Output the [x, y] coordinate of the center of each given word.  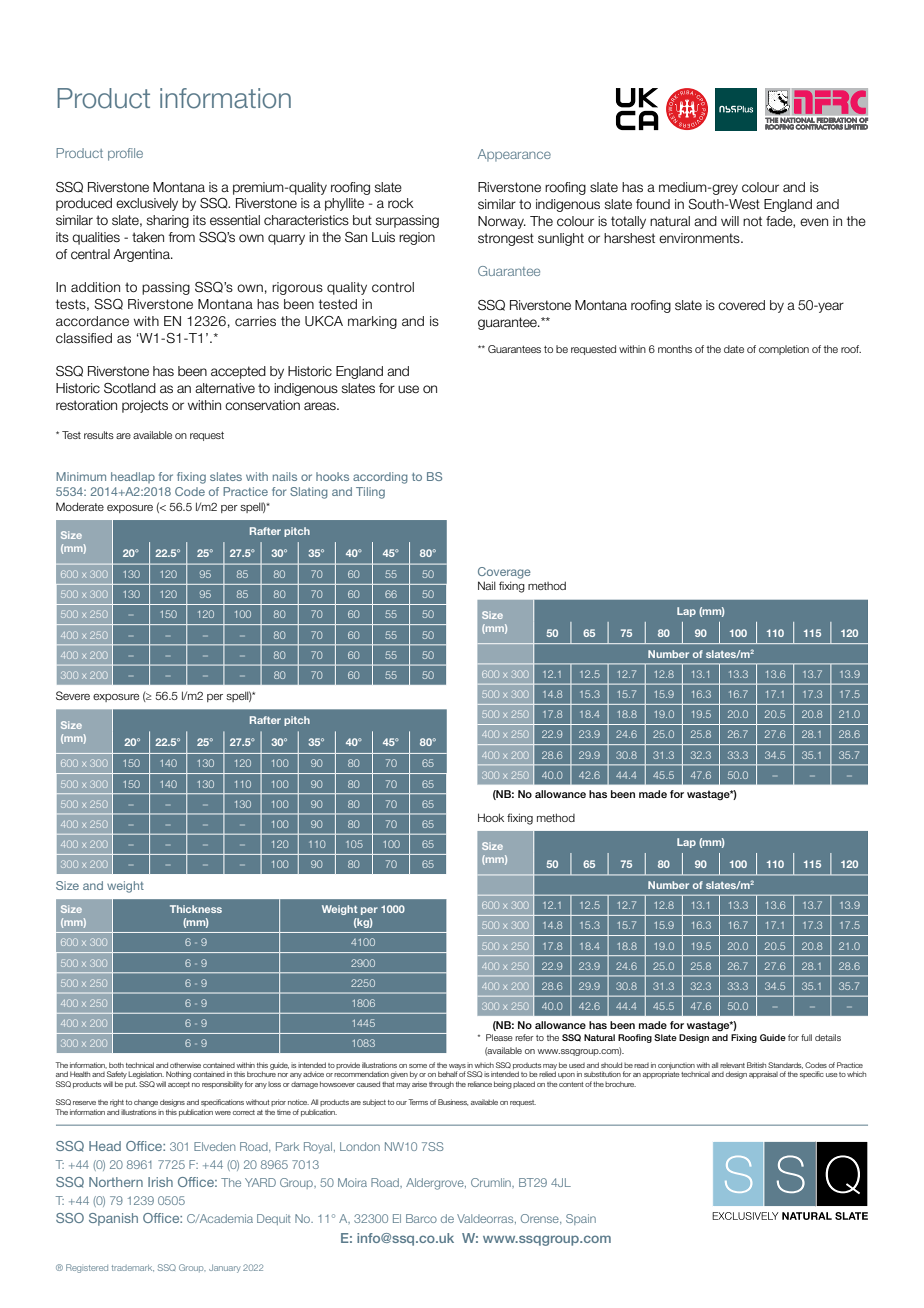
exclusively [147, 204]
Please [499, 1037]
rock [401, 203]
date [734, 349]
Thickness [196, 909]
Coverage [504, 573]
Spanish [113, 1219]
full [806, 1037]
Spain [581, 1219]
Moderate [80, 506]
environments [700, 238]
